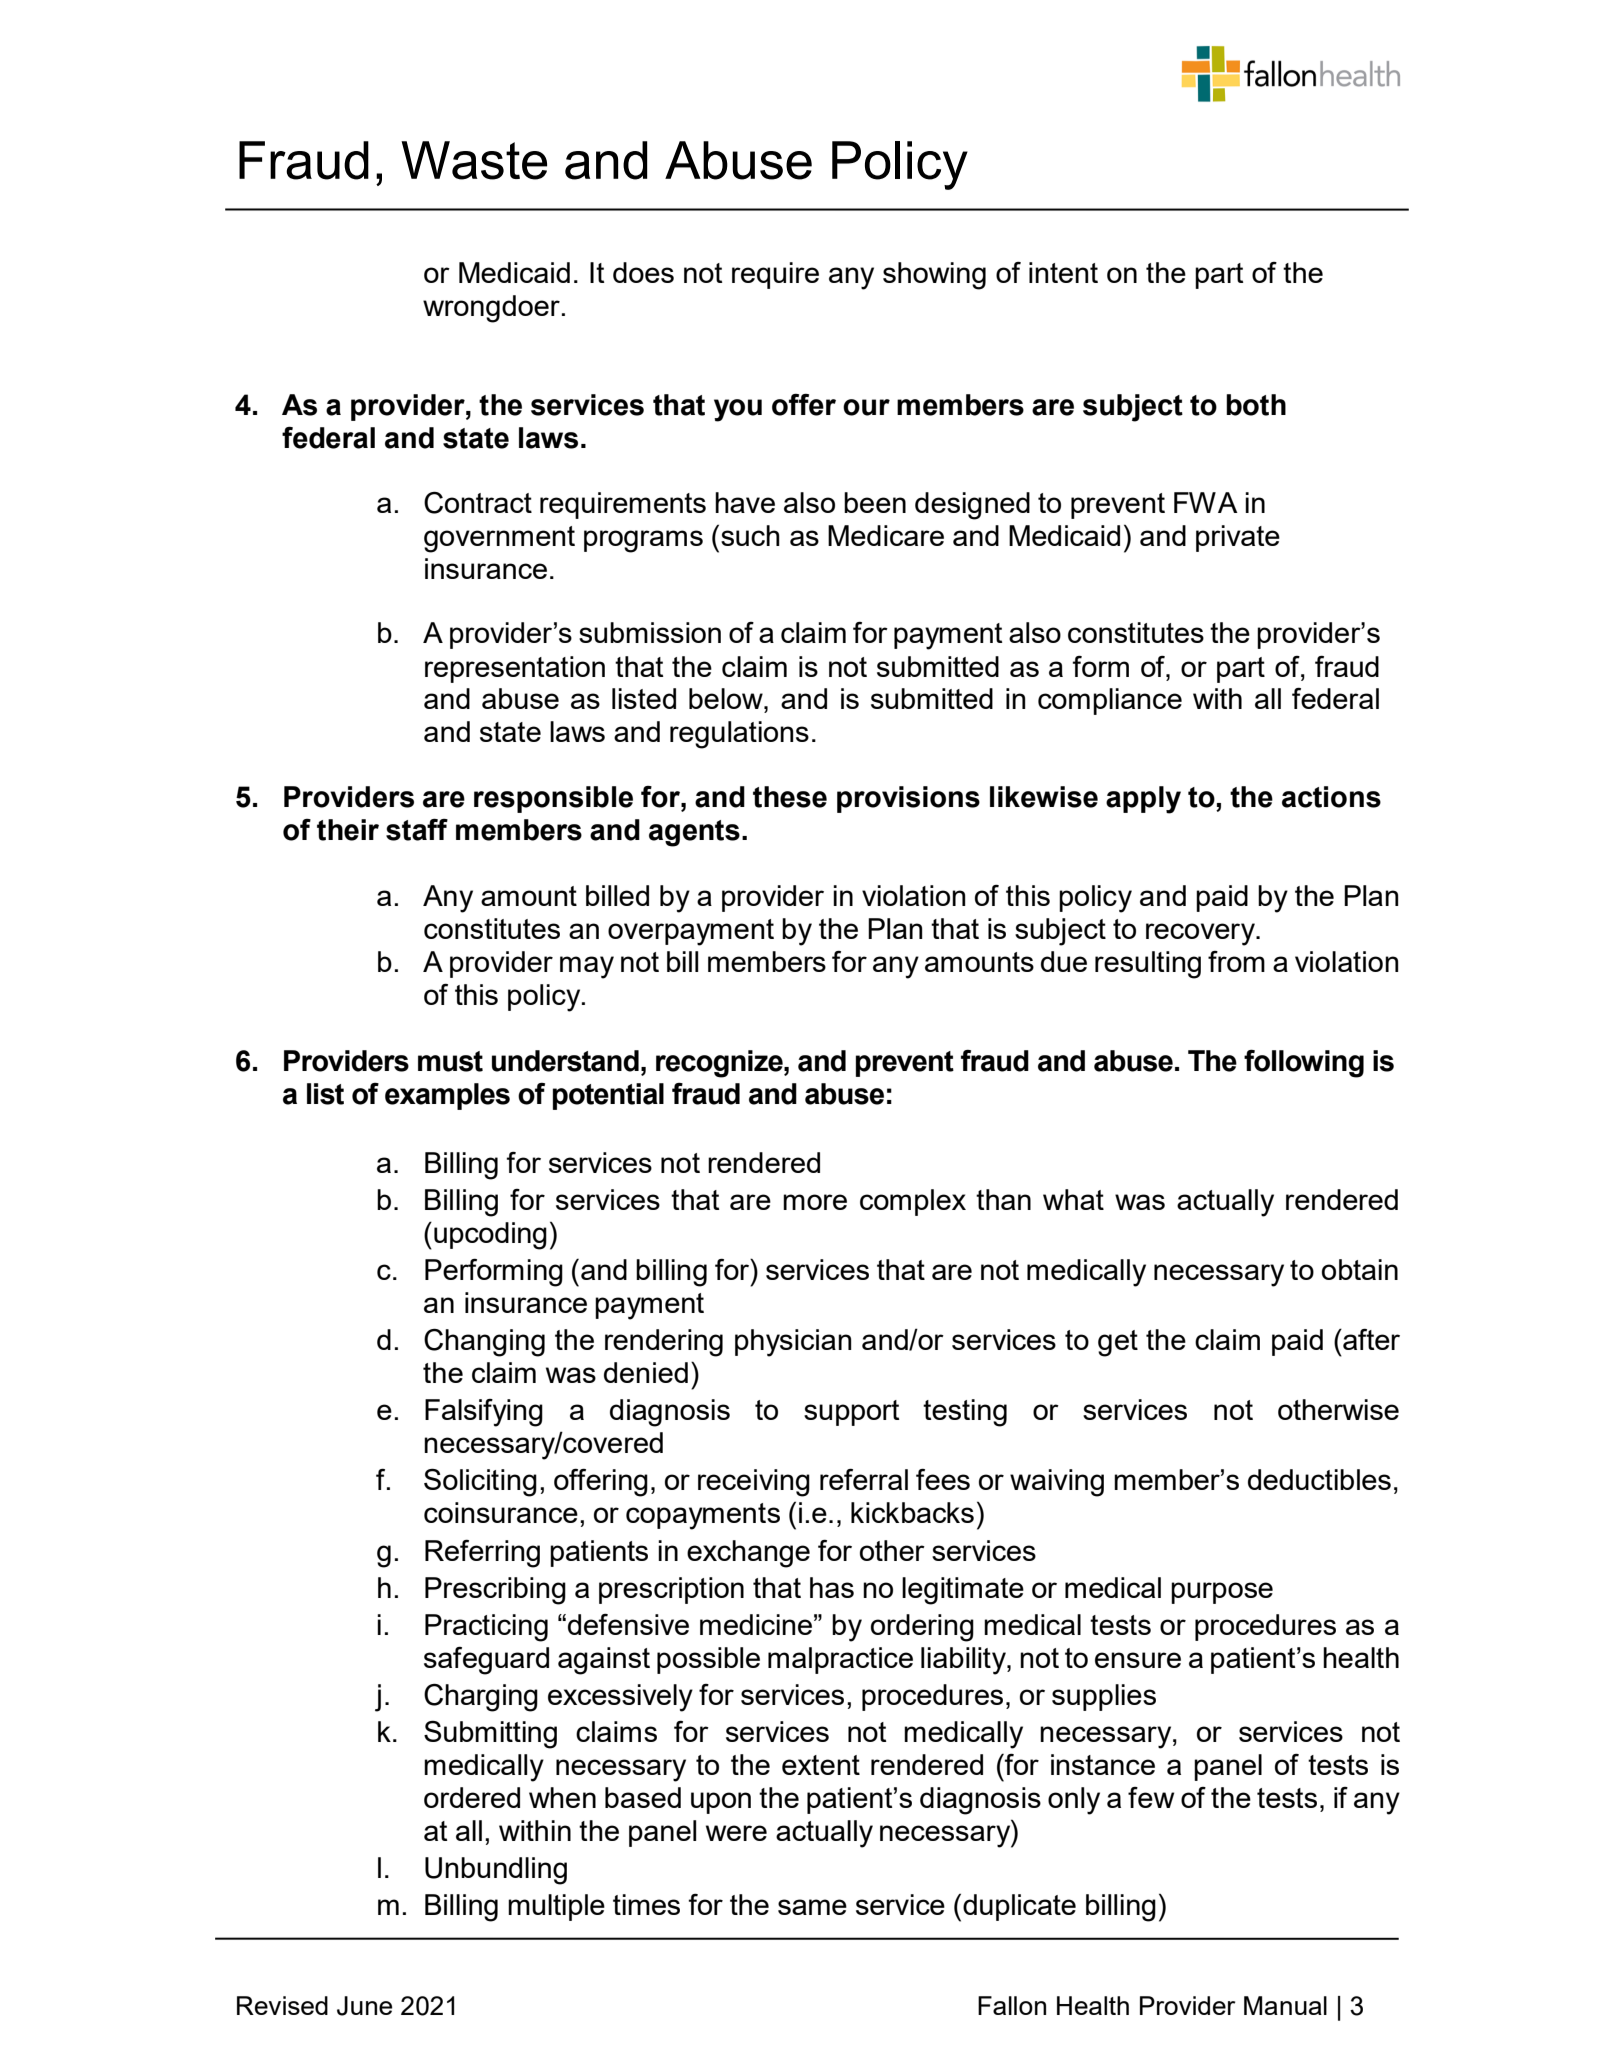 Image resolution: width=1600 pixels, height=2070 pixels. What do you see at coordinates (1319, 1479) in the document?
I see `deductibles` at bounding box center [1319, 1479].
